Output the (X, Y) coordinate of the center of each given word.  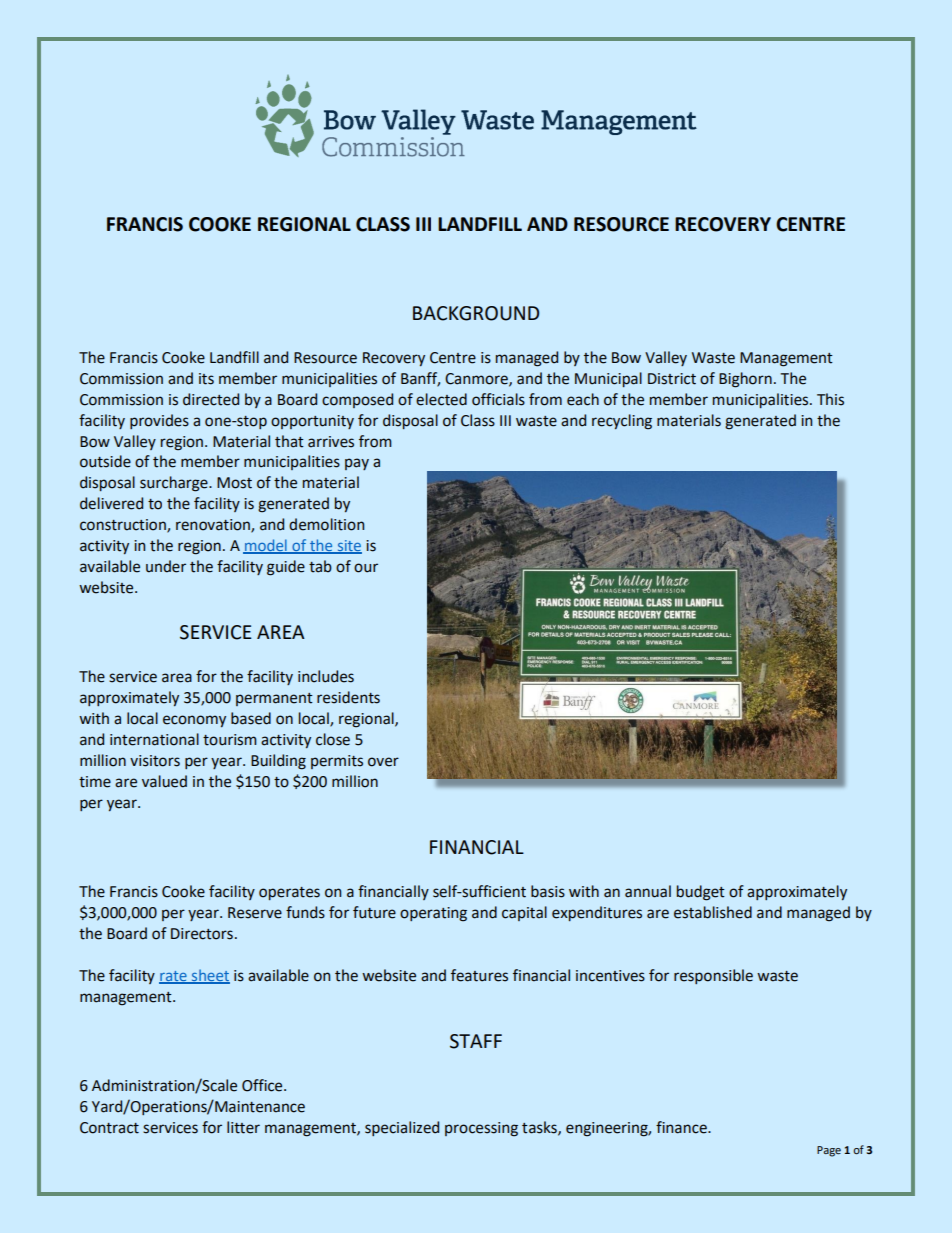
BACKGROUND (476, 313)
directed (211, 399)
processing (481, 1129)
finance (682, 1127)
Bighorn (745, 380)
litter (243, 1127)
